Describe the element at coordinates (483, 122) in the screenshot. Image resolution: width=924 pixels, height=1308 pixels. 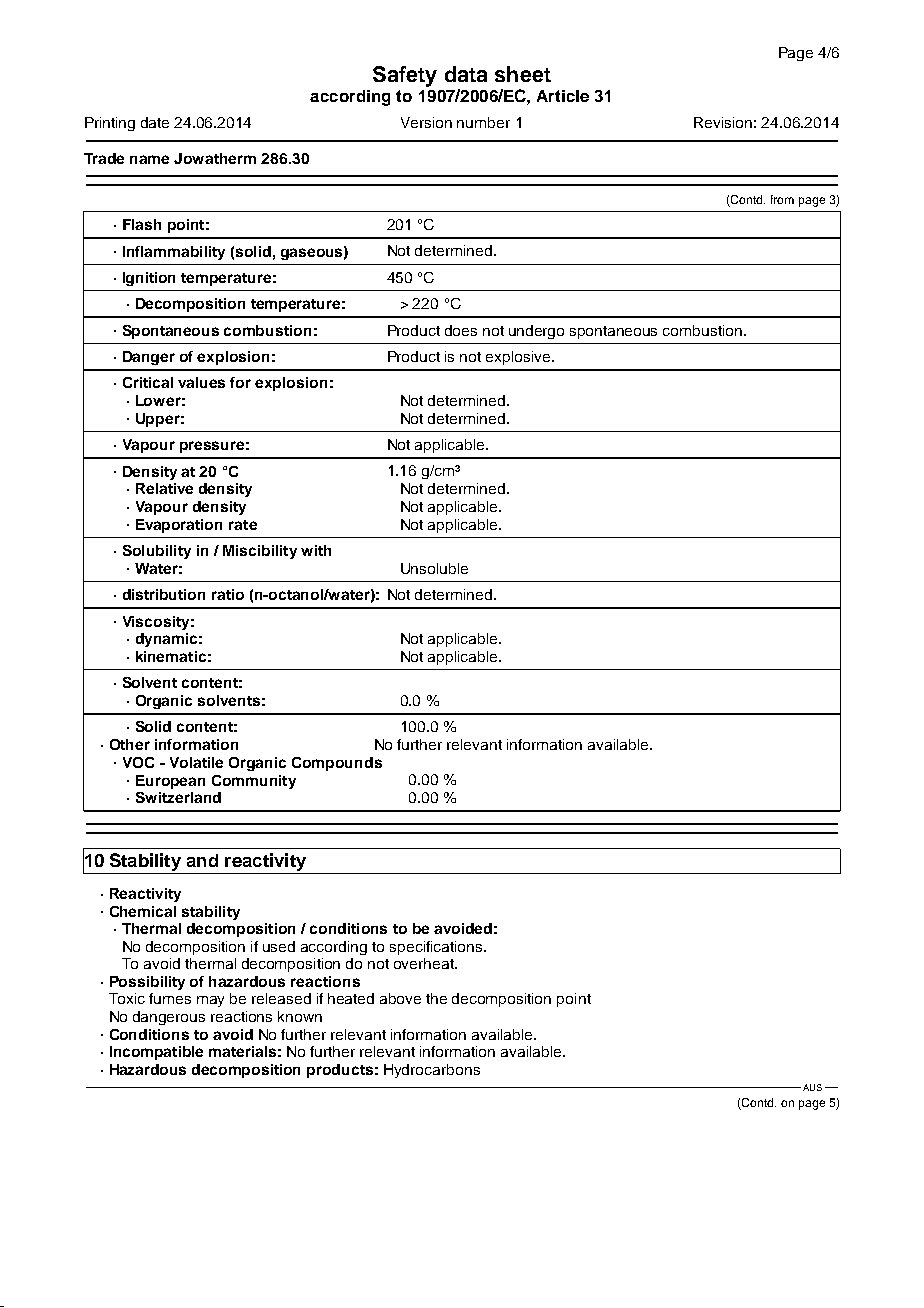
I see `number` at that location.
